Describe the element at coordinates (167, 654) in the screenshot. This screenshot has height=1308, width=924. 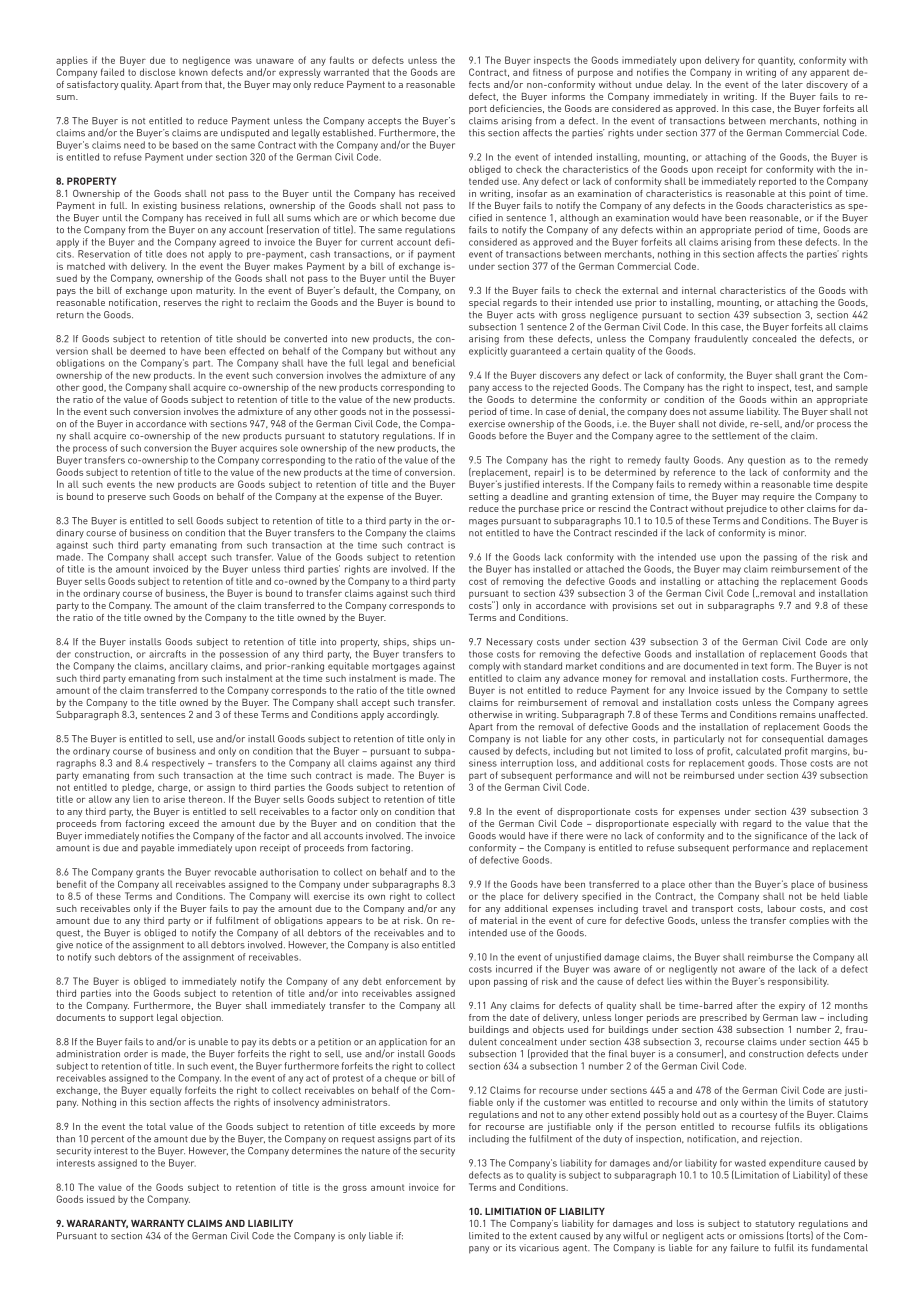
I see `aircrafts` at that location.
